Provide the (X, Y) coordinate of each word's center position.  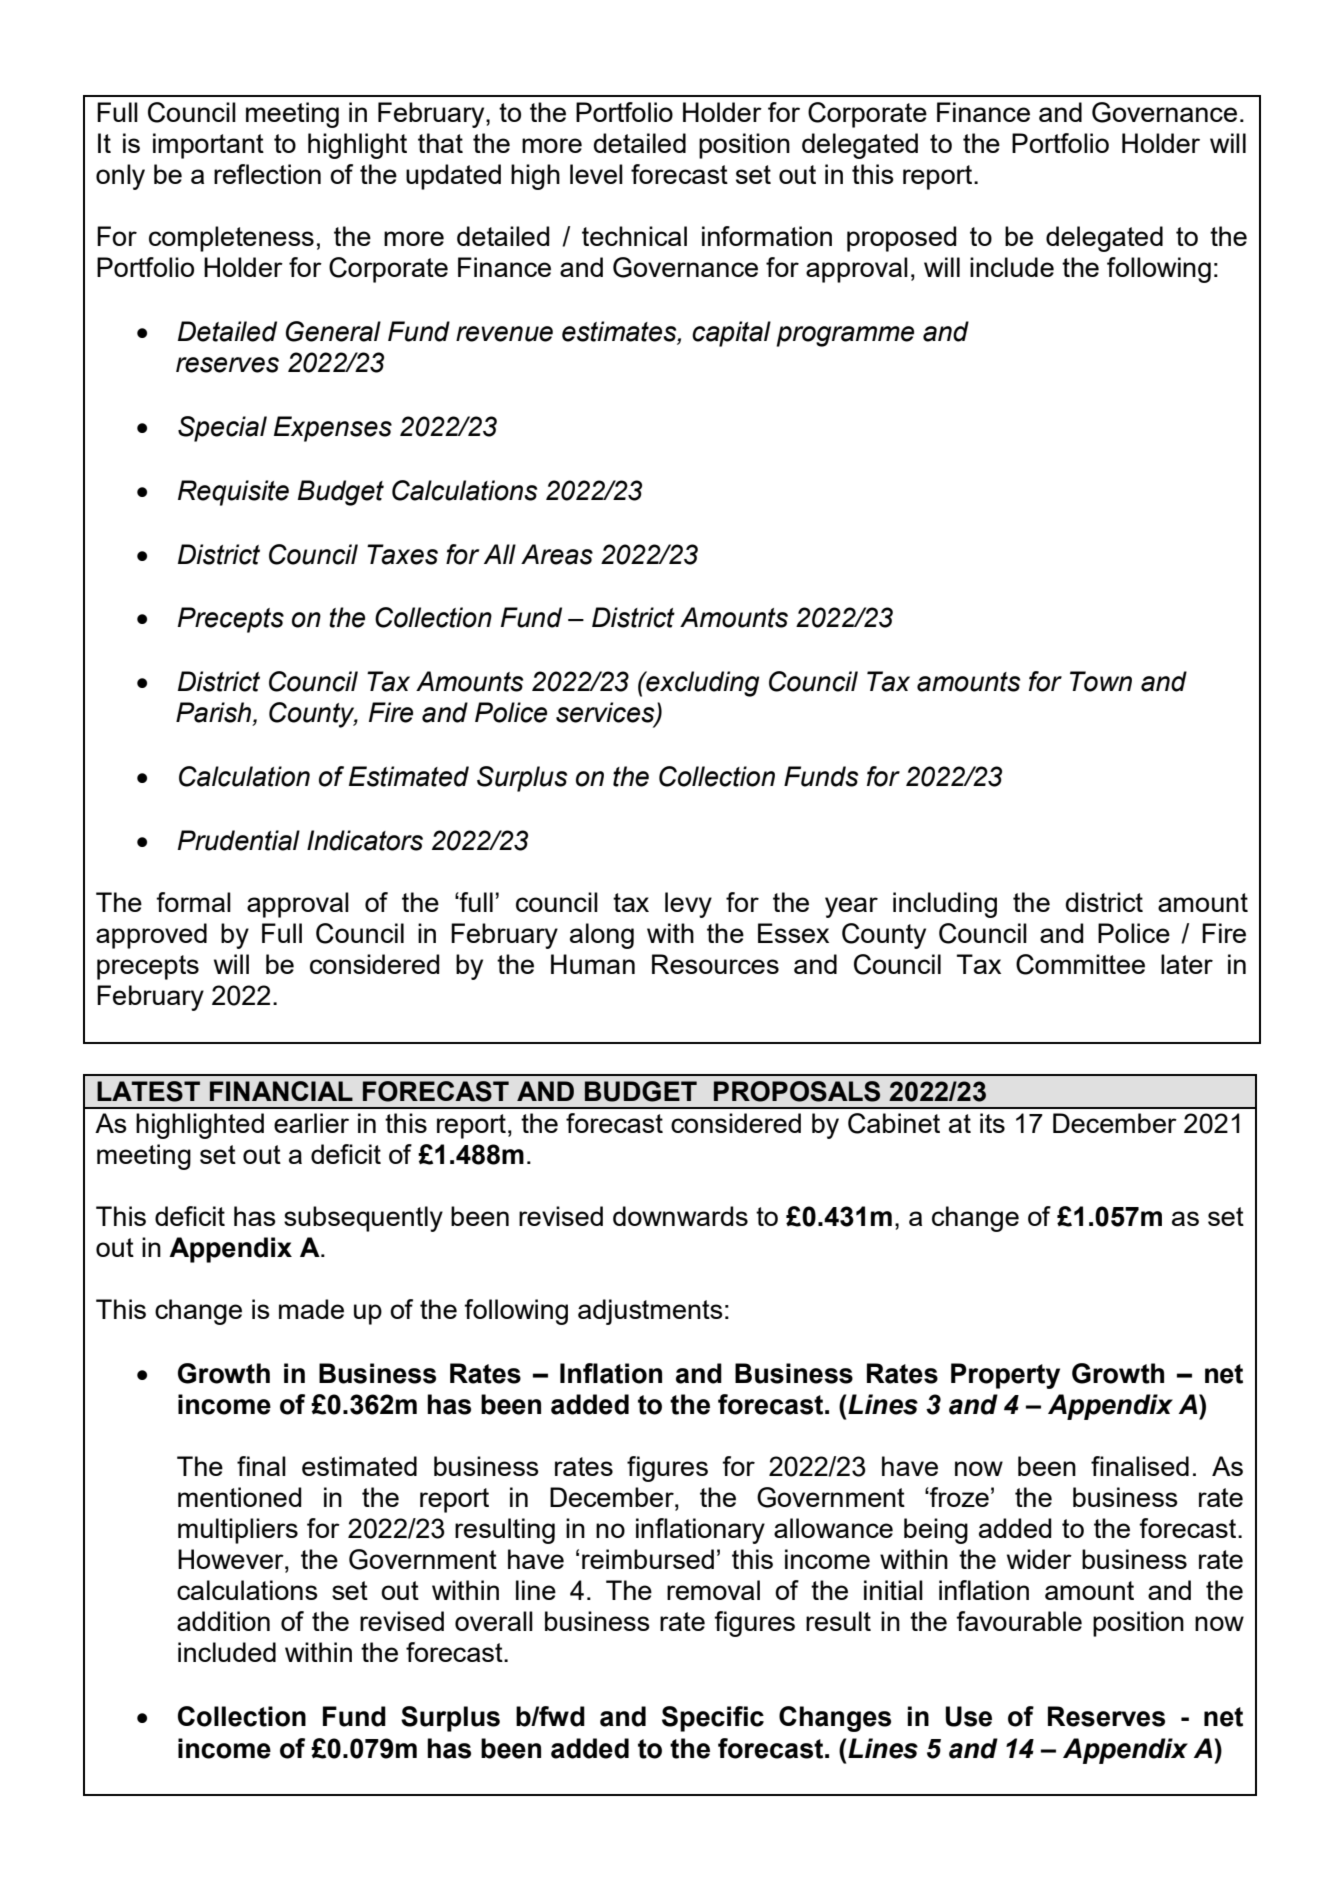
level (596, 174)
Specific (713, 1719)
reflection (267, 174)
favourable (1019, 1621)
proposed (901, 239)
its (992, 1123)
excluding (701, 684)
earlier (311, 1123)
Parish (215, 713)
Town (1101, 681)
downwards (680, 1216)
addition (223, 1621)
